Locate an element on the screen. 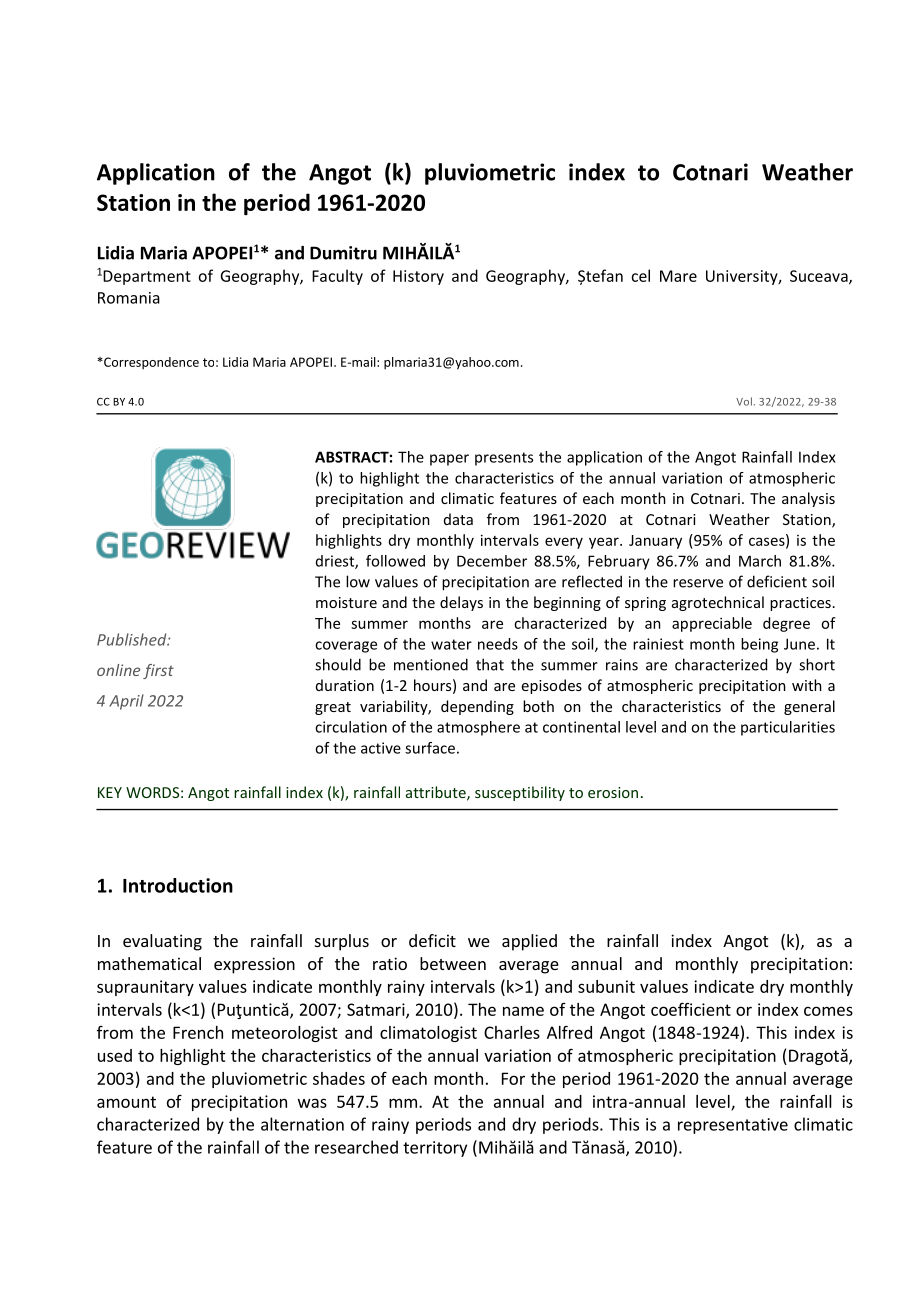  moisture is located at coordinates (346, 602).
